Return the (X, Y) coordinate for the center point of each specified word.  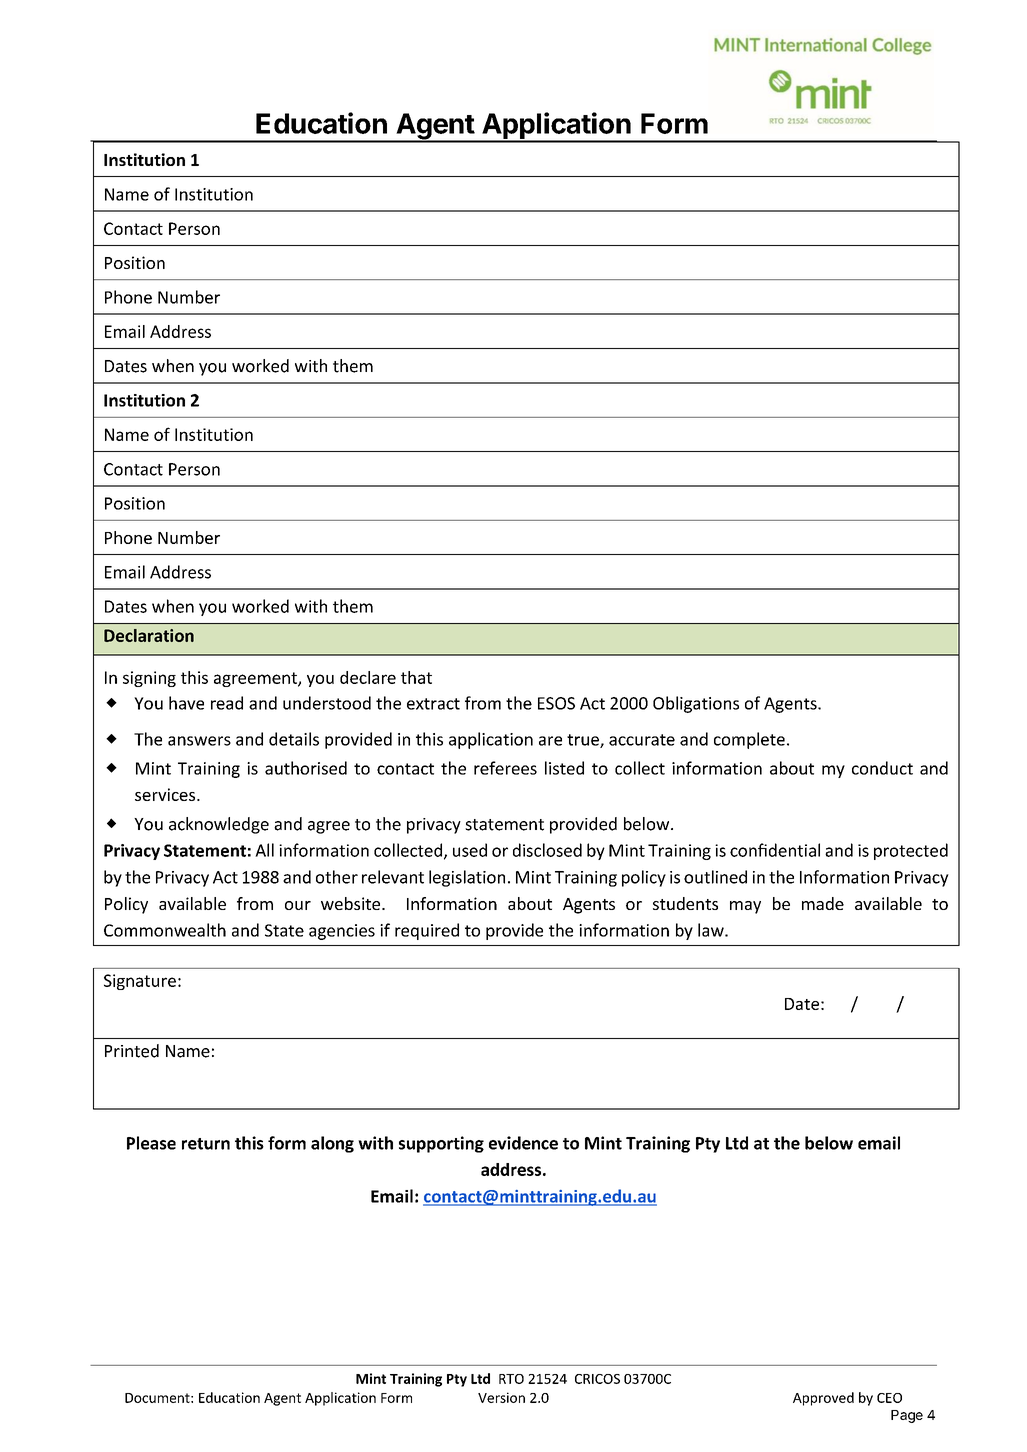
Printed (132, 1051)
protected (911, 851)
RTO (511, 1379)
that (416, 677)
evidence (523, 1143)
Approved (823, 1399)
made (823, 903)
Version (501, 1397)
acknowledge (219, 825)
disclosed (547, 850)
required (427, 931)
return (206, 1144)
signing (149, 679)
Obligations (696, 704)
